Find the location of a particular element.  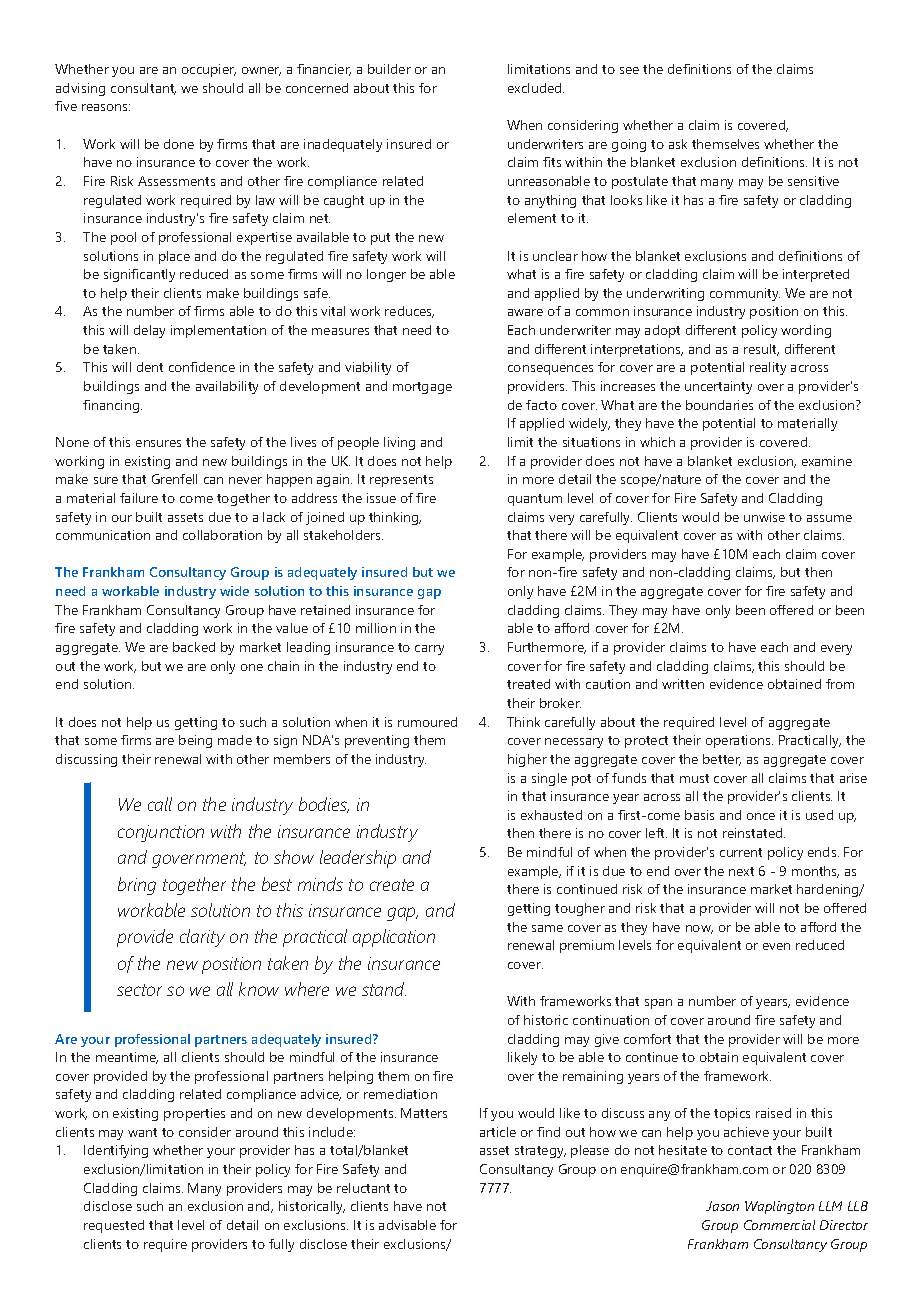

Grenfell is located at coordinates (174, 479).
